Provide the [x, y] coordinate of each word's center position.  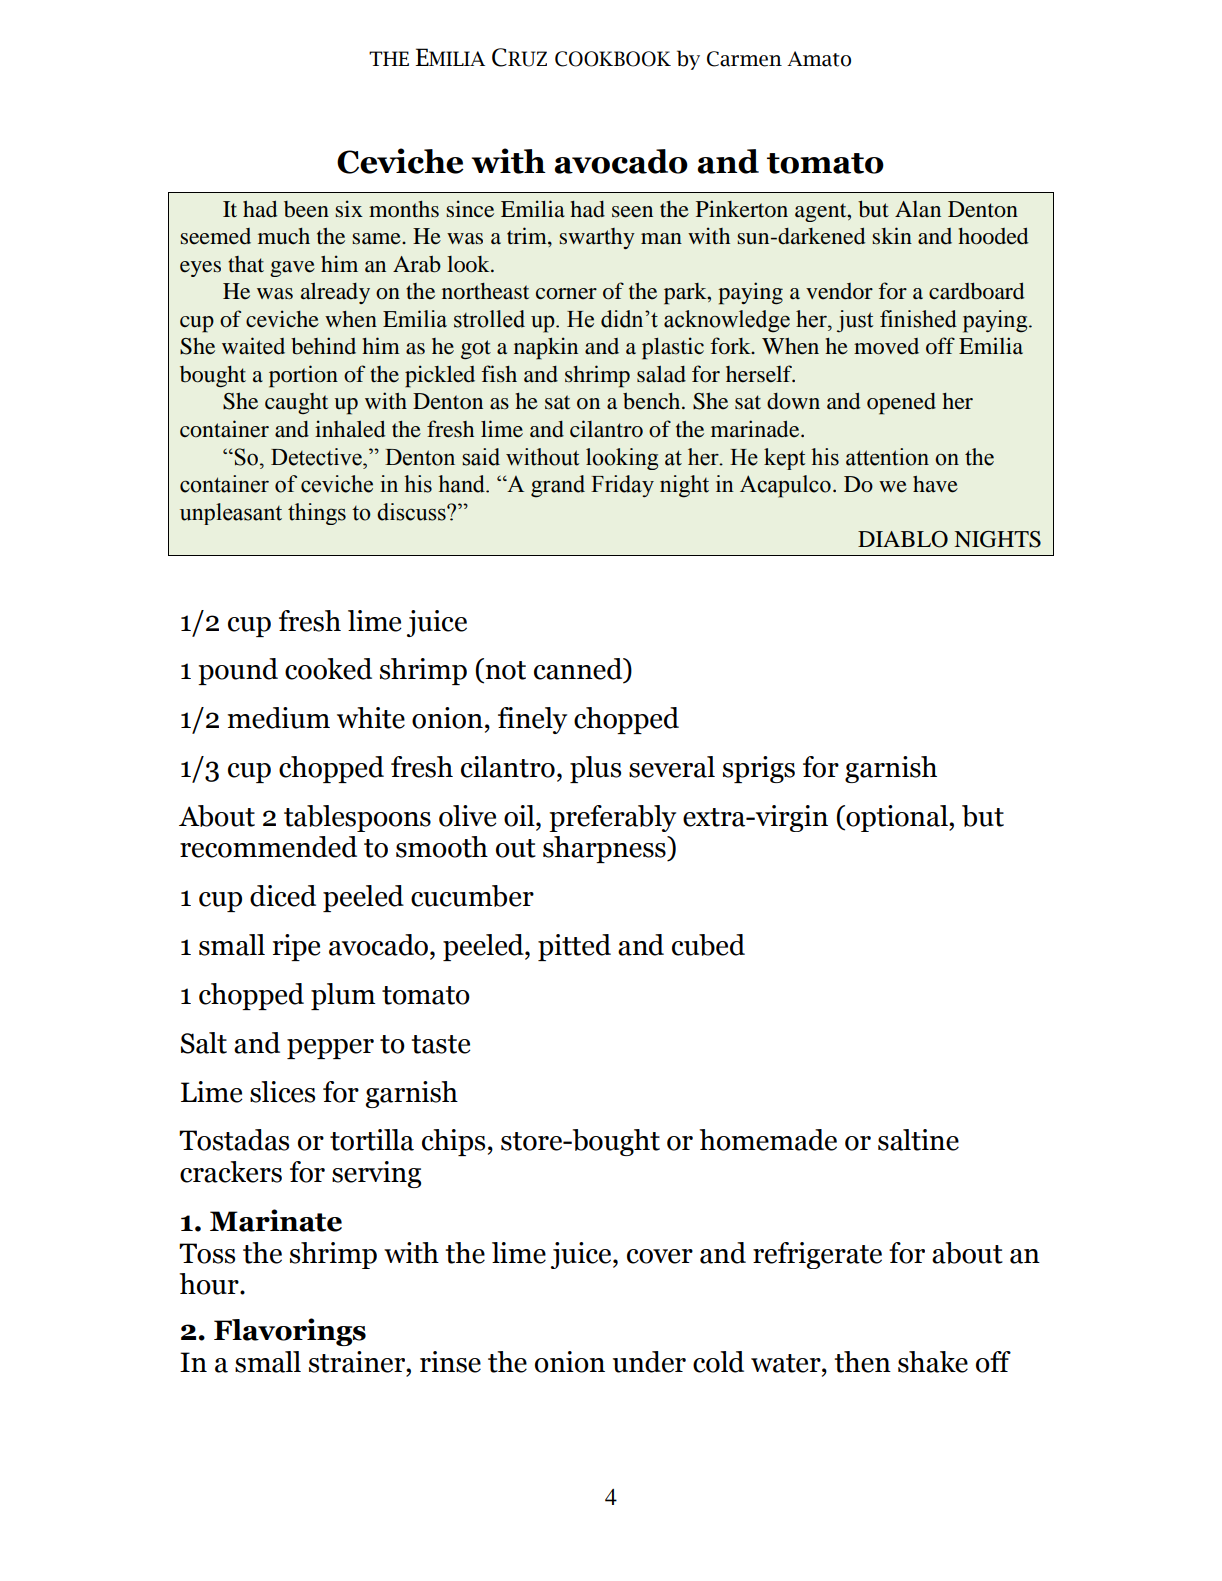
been [306, 209]
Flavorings [290, 1332]
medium [279, 718]
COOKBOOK [613, 59]
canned [579, 670]
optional [897, 818]
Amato [819, 59]
